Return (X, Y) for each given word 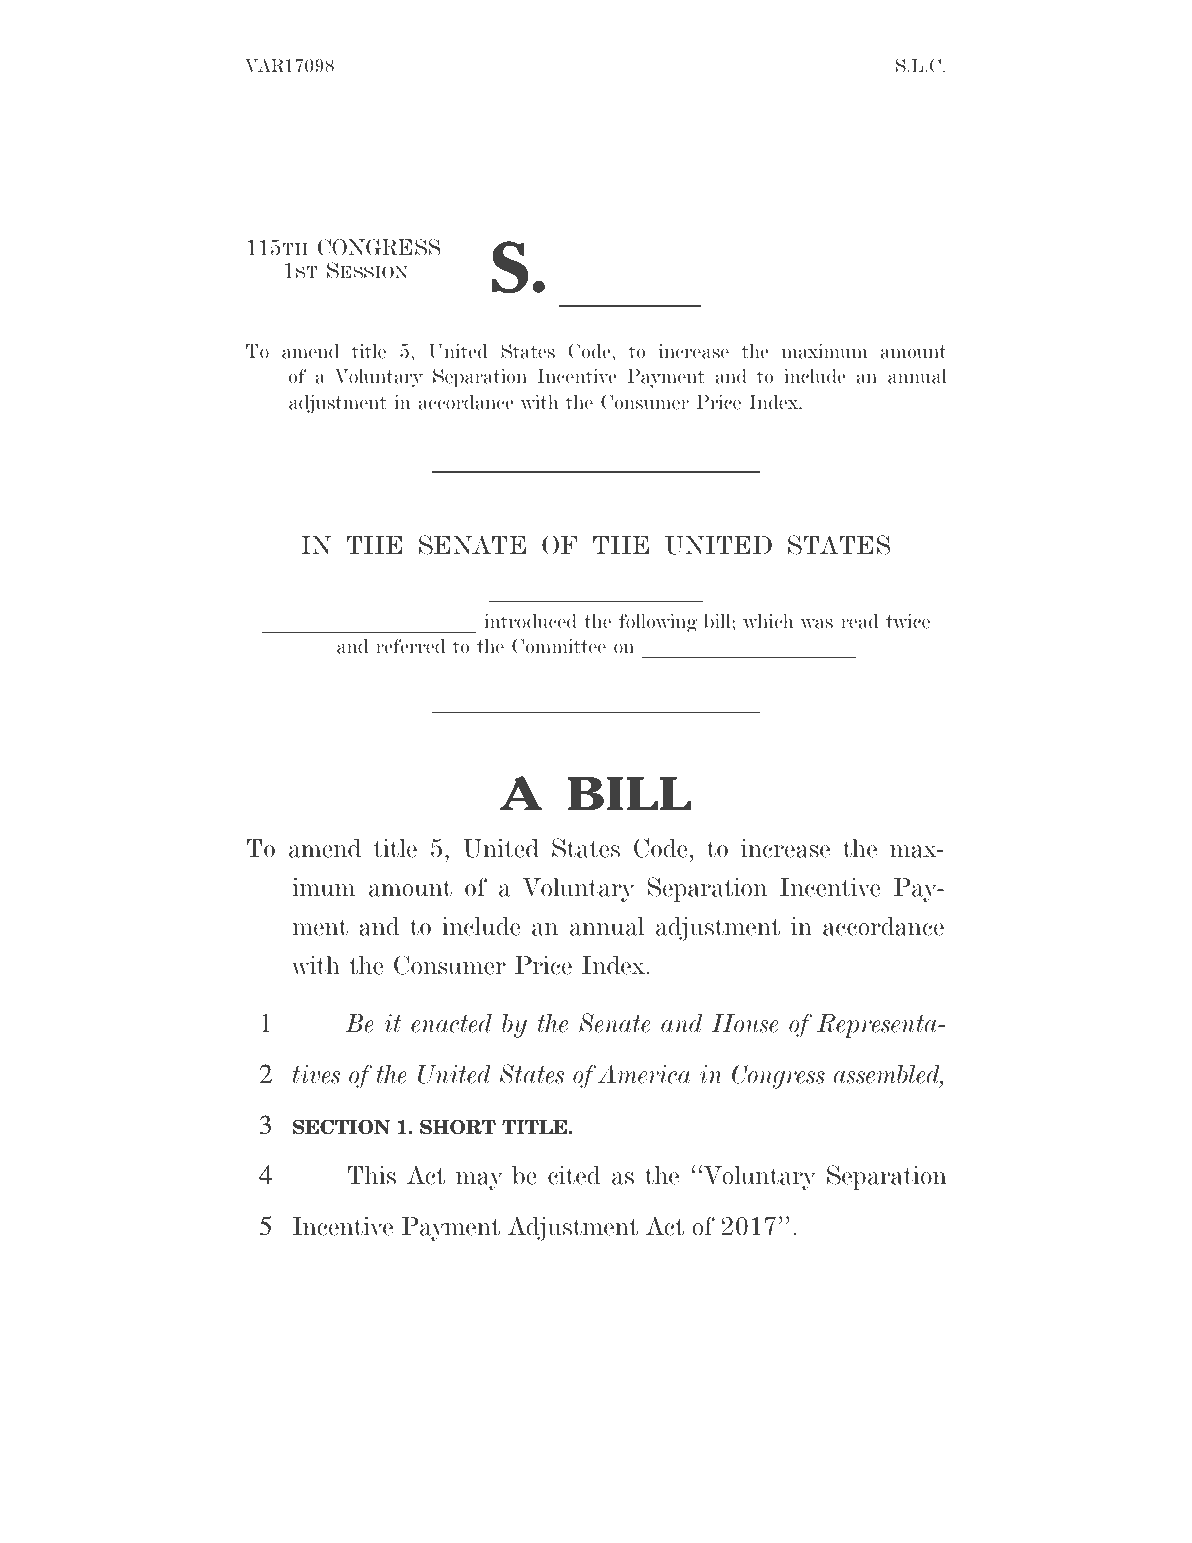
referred (410, 646)
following (658, 623)
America (644, 1074)
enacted (451, 1023)
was (817, 623)
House (744, 1023)
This (372, 1175)
